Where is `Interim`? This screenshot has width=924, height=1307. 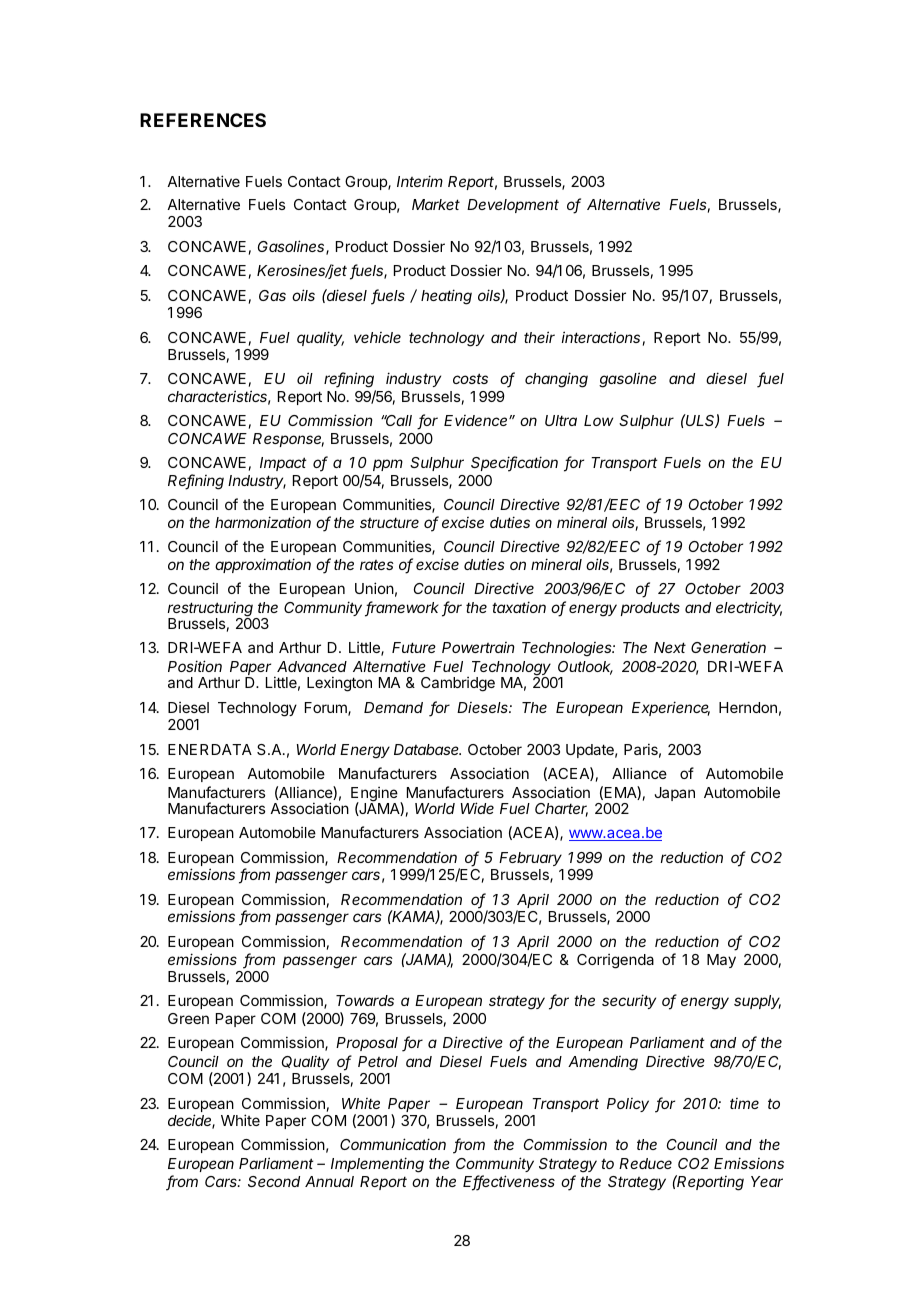
Interim is located at coordinates (420, 181).
